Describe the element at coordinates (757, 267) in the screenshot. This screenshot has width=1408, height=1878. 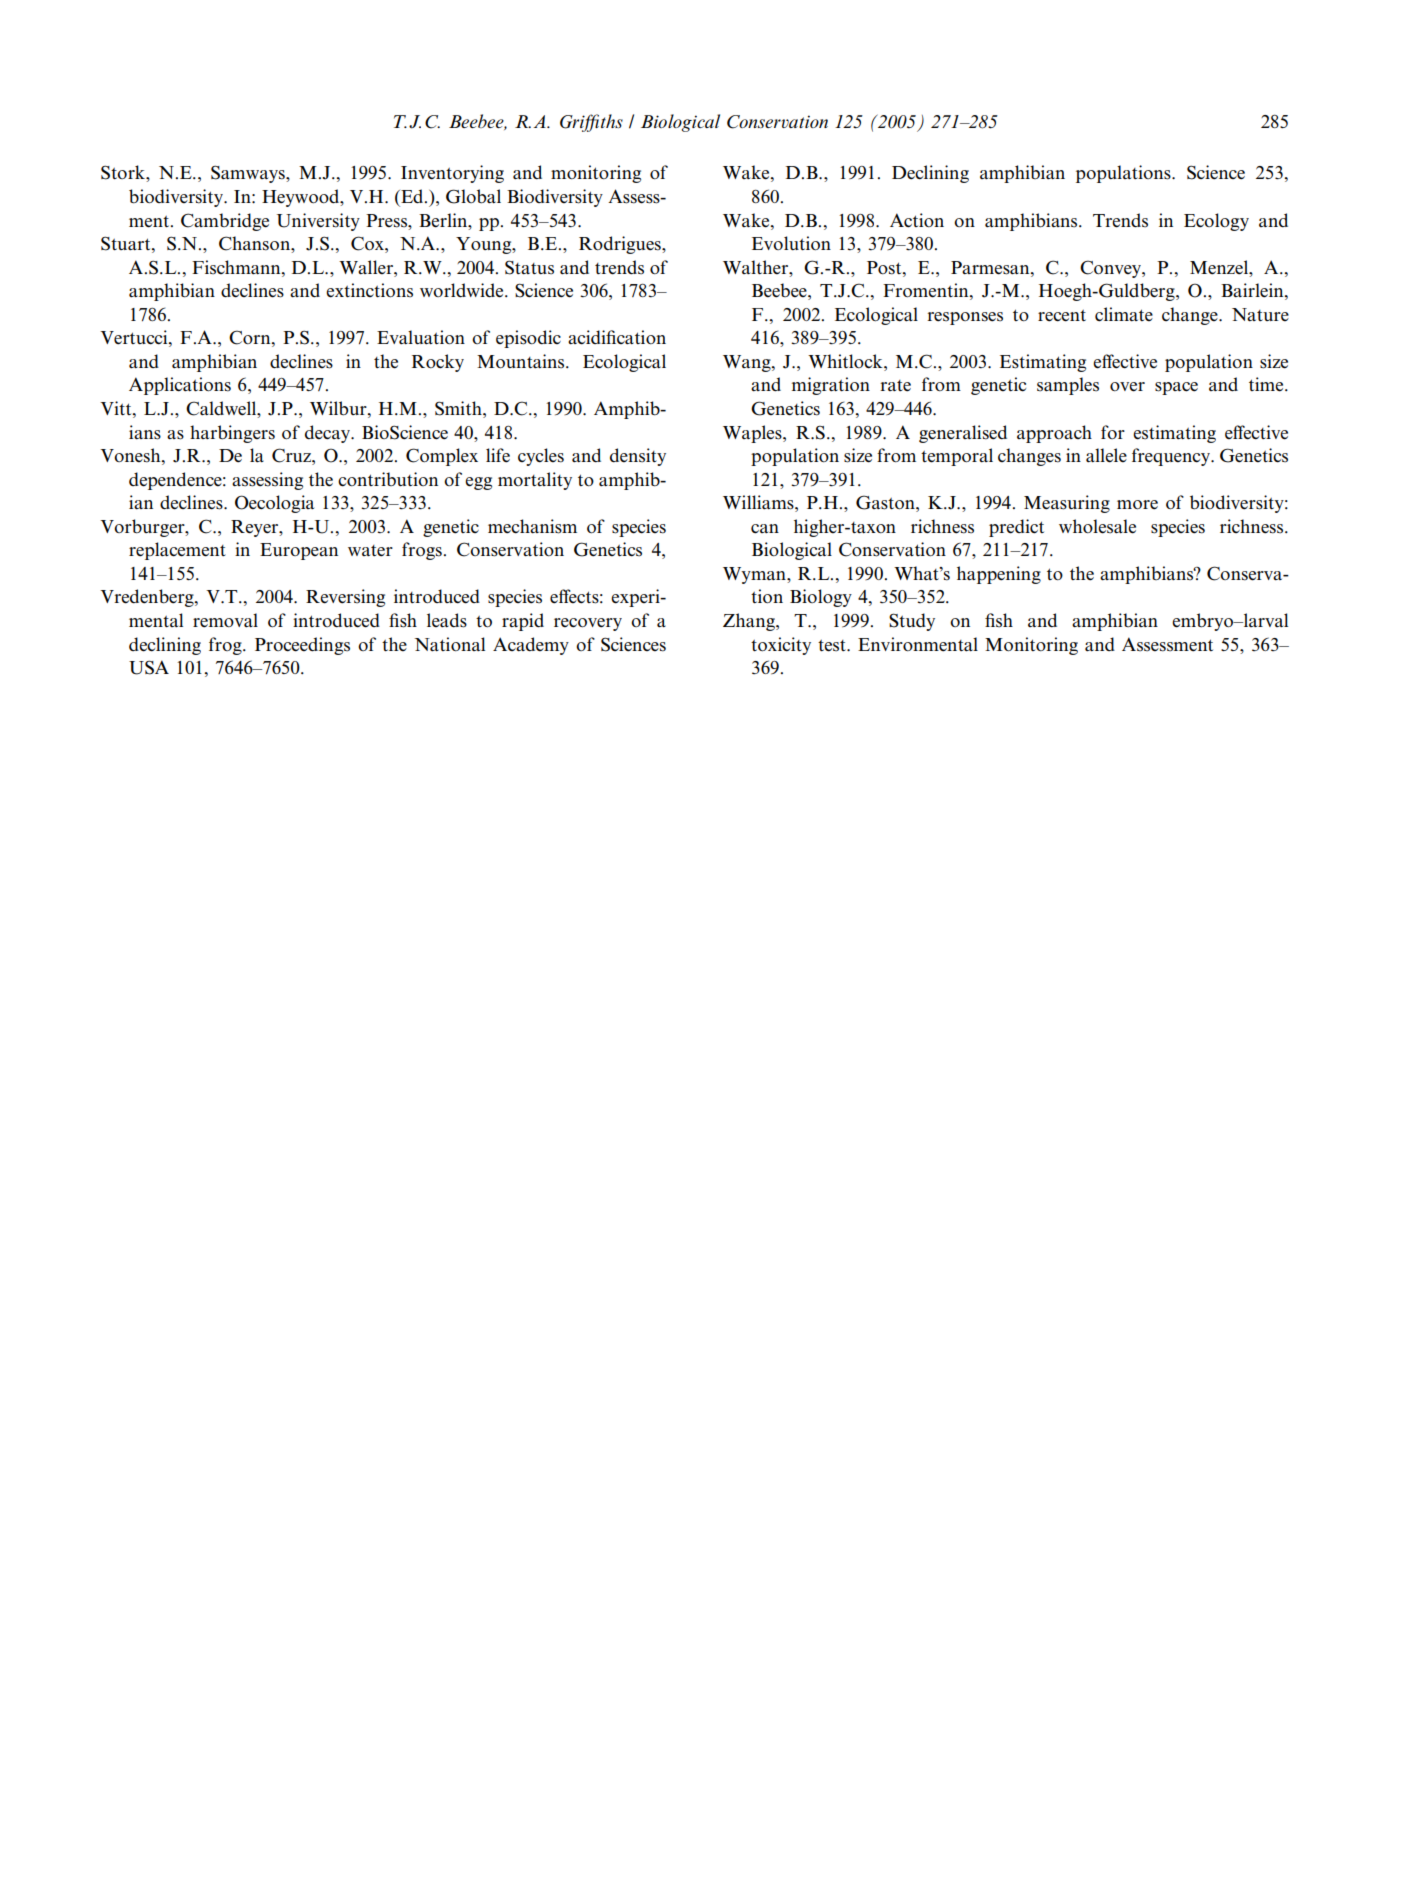
I see `Walther` at that location.
